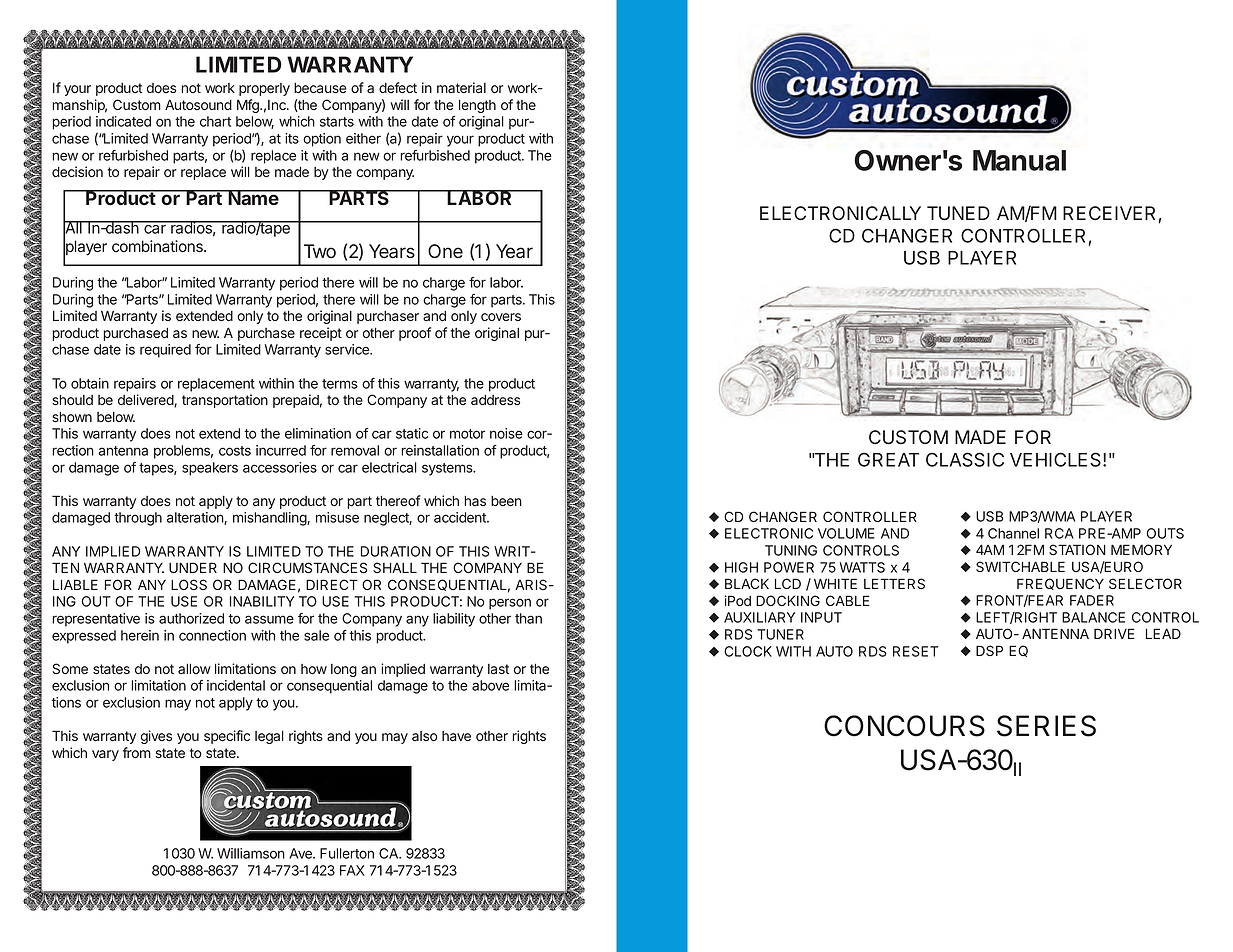  I want to click on been, so click(506, 501).
